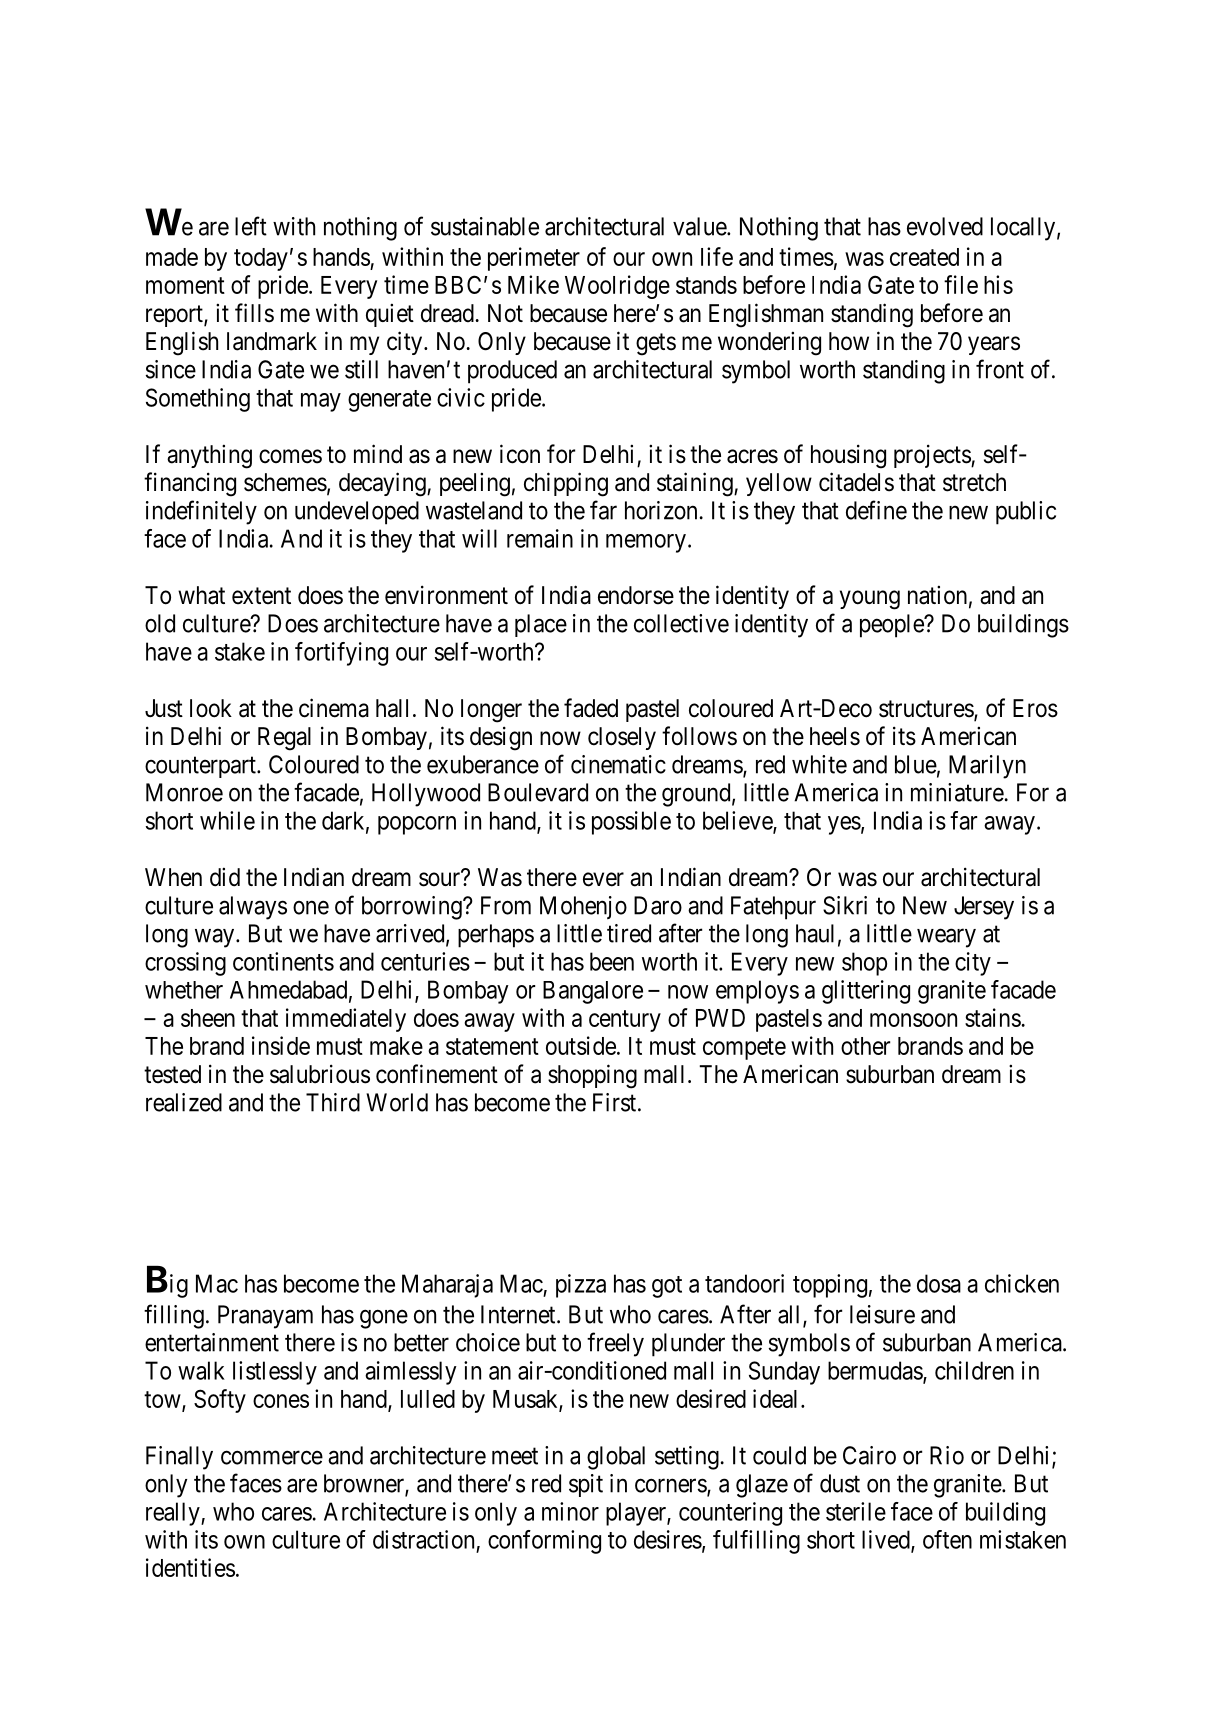  What do you see at coordinates (534, 259) in the screenshot?
I see `perimeter` at bounding box center [534, 259].
